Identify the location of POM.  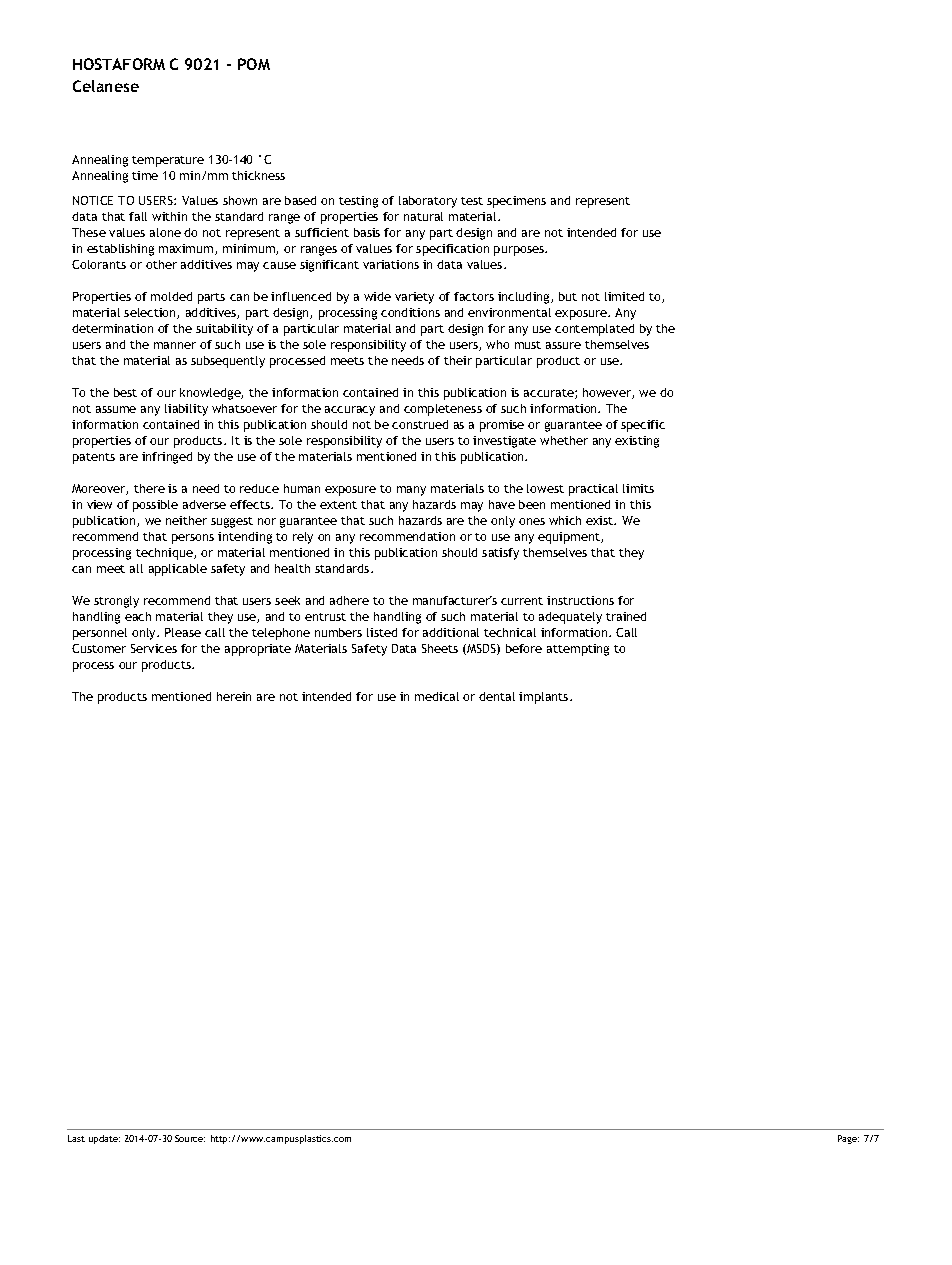
(254, 64).
